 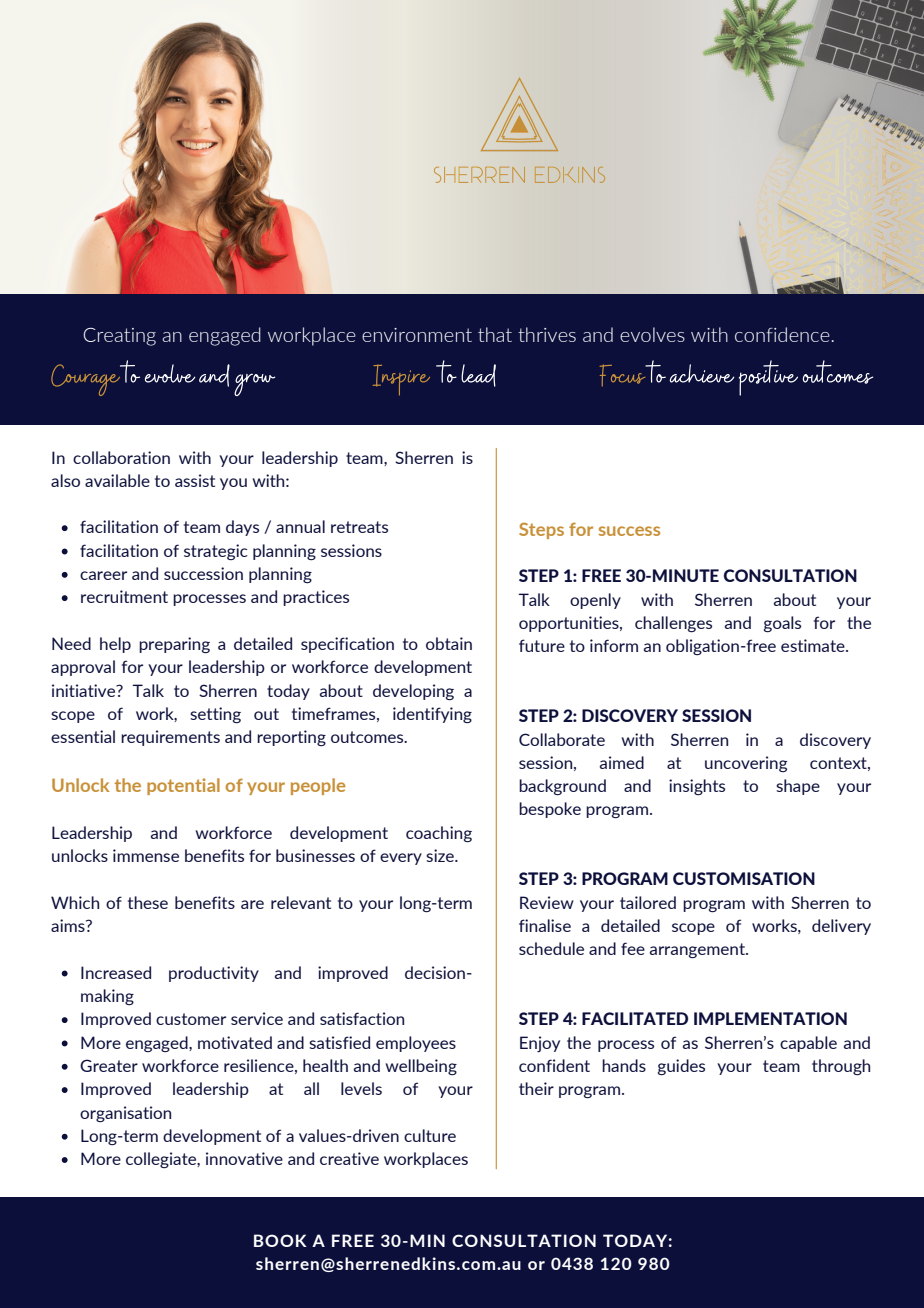 I want to click on guides, so click(x=681, y=1067).
